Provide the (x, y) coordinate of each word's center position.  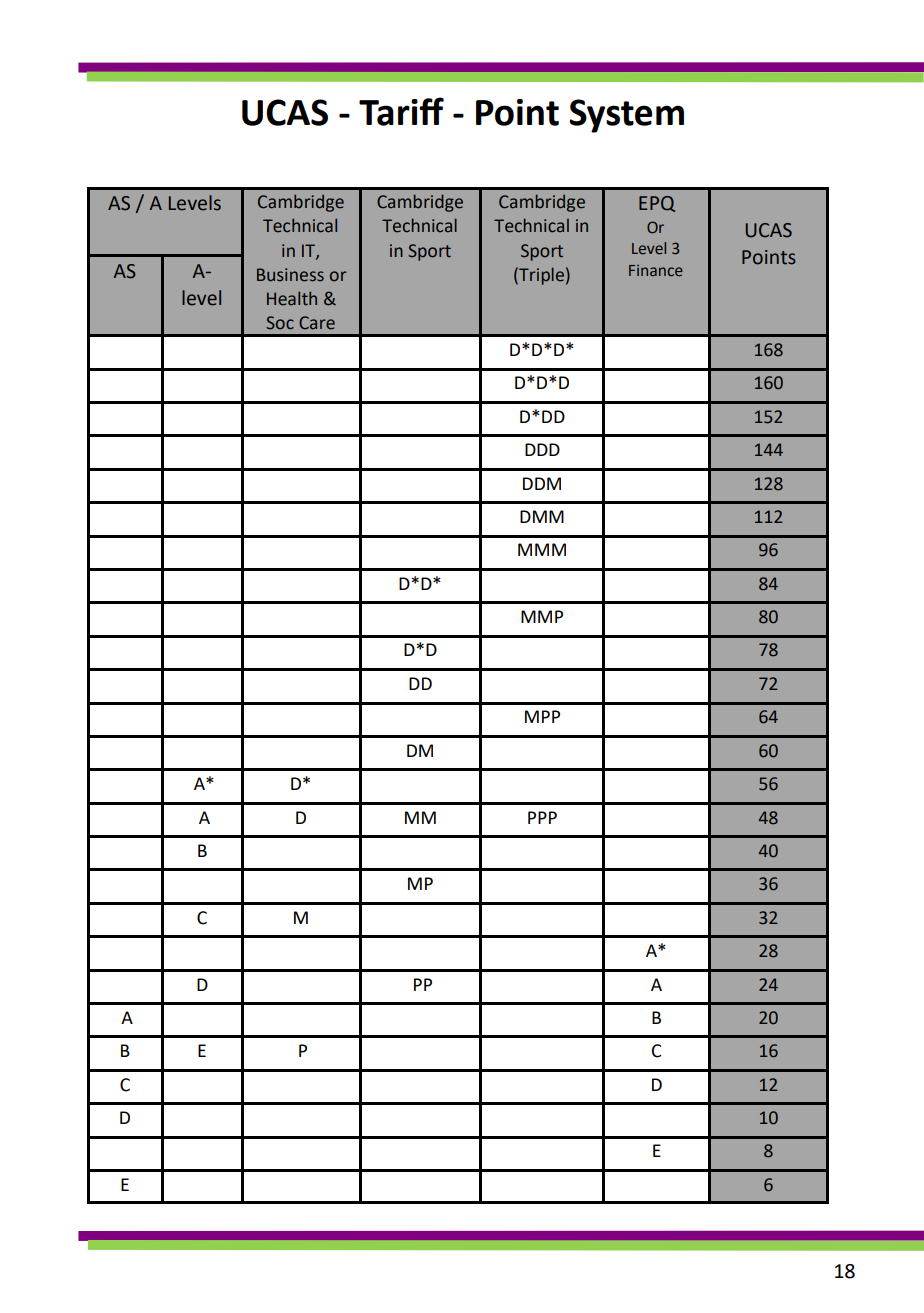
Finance (656, 270)
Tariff (401, 111)
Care (317, 323)
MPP (542, 716)
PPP (542, 817)
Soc (280, 323)
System (626, 116)
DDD (542, 449)
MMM (542, 549)
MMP (542, 616)
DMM (542, 516)
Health (292, 298)
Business (290, 275)
